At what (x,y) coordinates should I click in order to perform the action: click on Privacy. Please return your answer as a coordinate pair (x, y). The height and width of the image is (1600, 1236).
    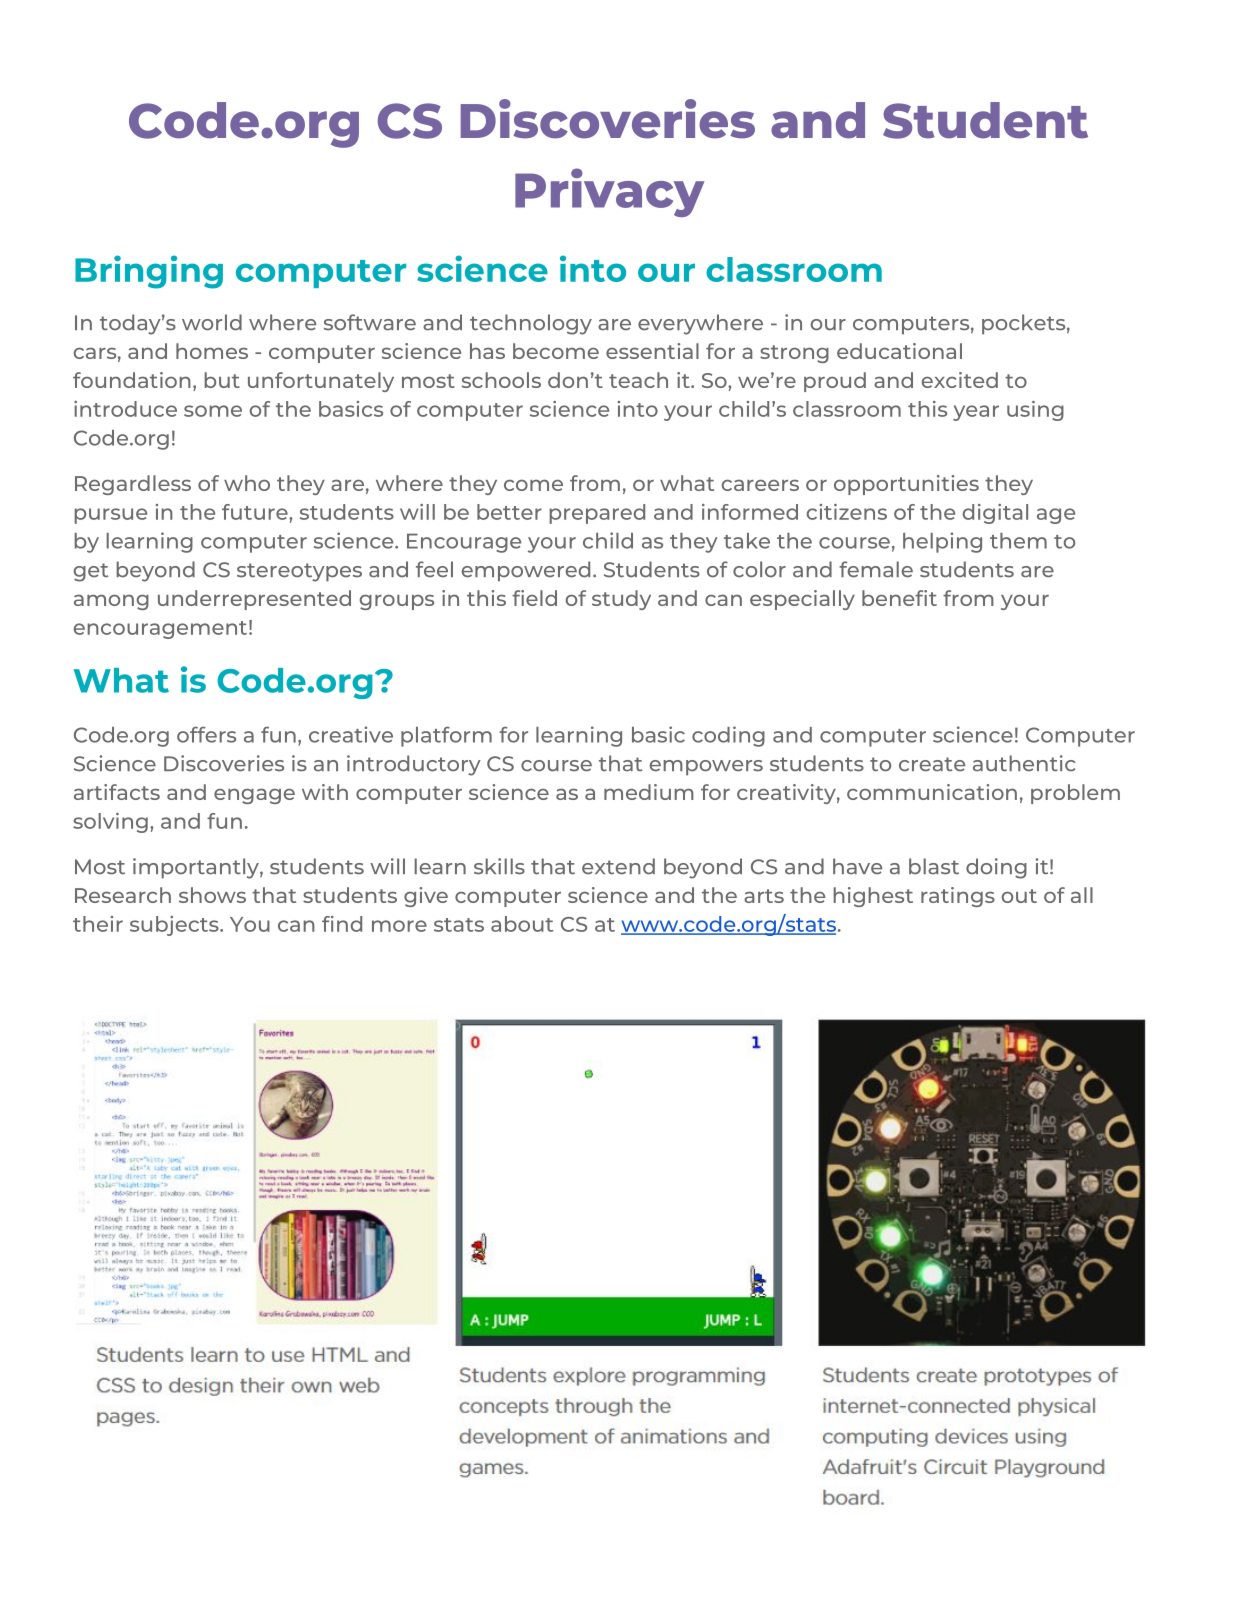
    Looking at the image, I should click on (609, 192).
